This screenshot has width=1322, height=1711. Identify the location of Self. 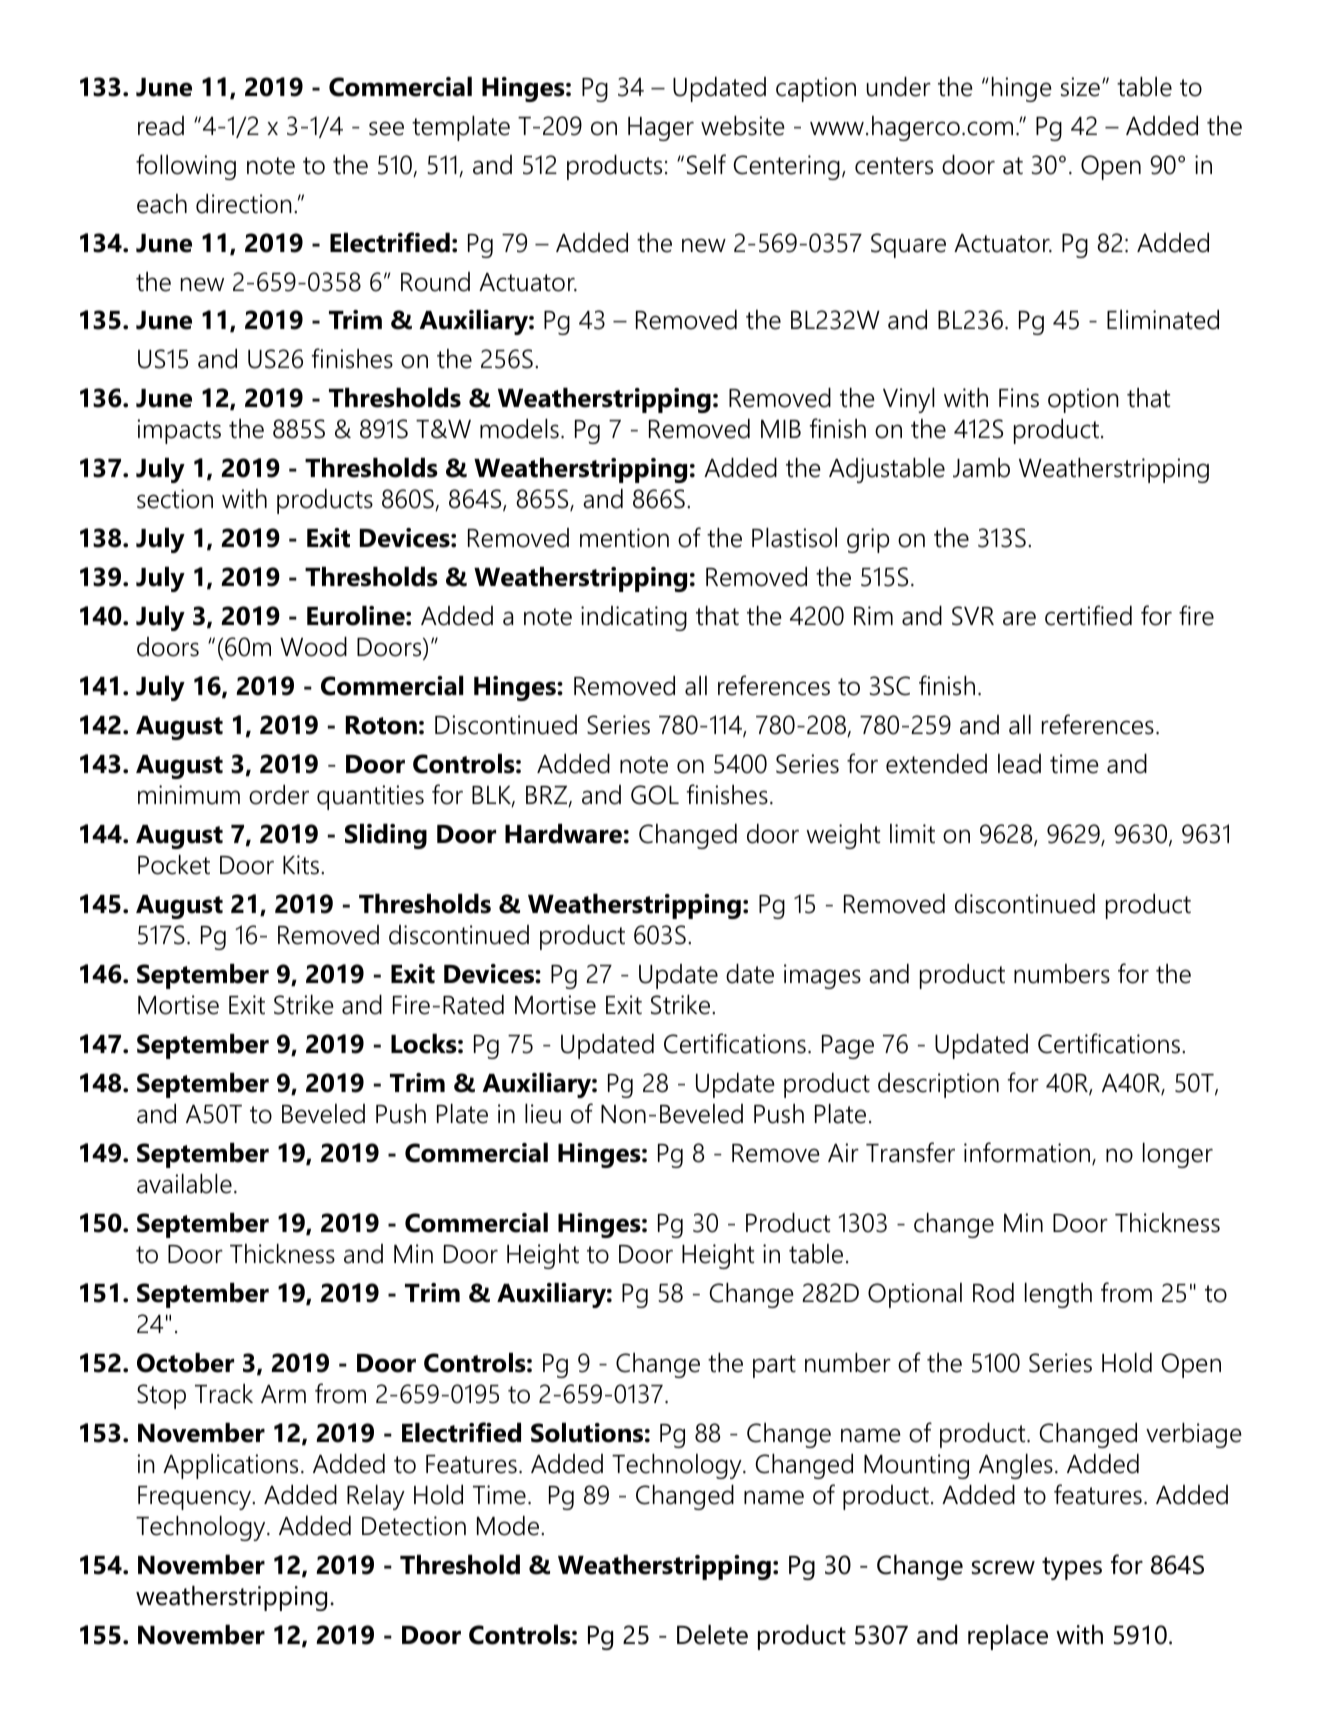
(706, 164).
